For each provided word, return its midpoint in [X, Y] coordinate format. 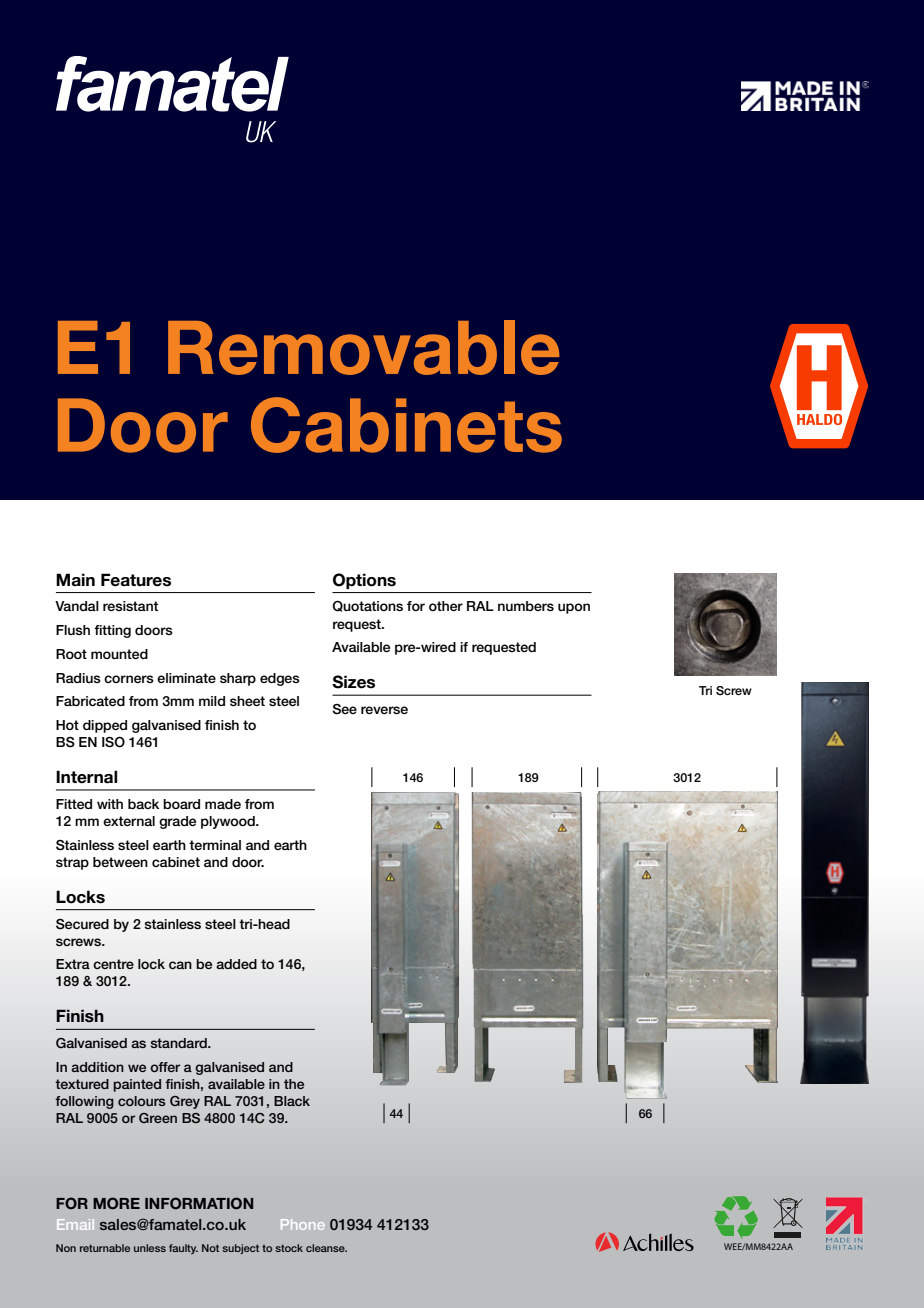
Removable [364, 347]
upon [574, 608]
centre [113, 964]
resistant [130, 606]
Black [292, 1101]
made [223, 804]
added [236, 964]
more [116, 1203]
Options [364, 581]
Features [136, 580]
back [143, 804]
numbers [526, 606]
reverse [384, 710]
